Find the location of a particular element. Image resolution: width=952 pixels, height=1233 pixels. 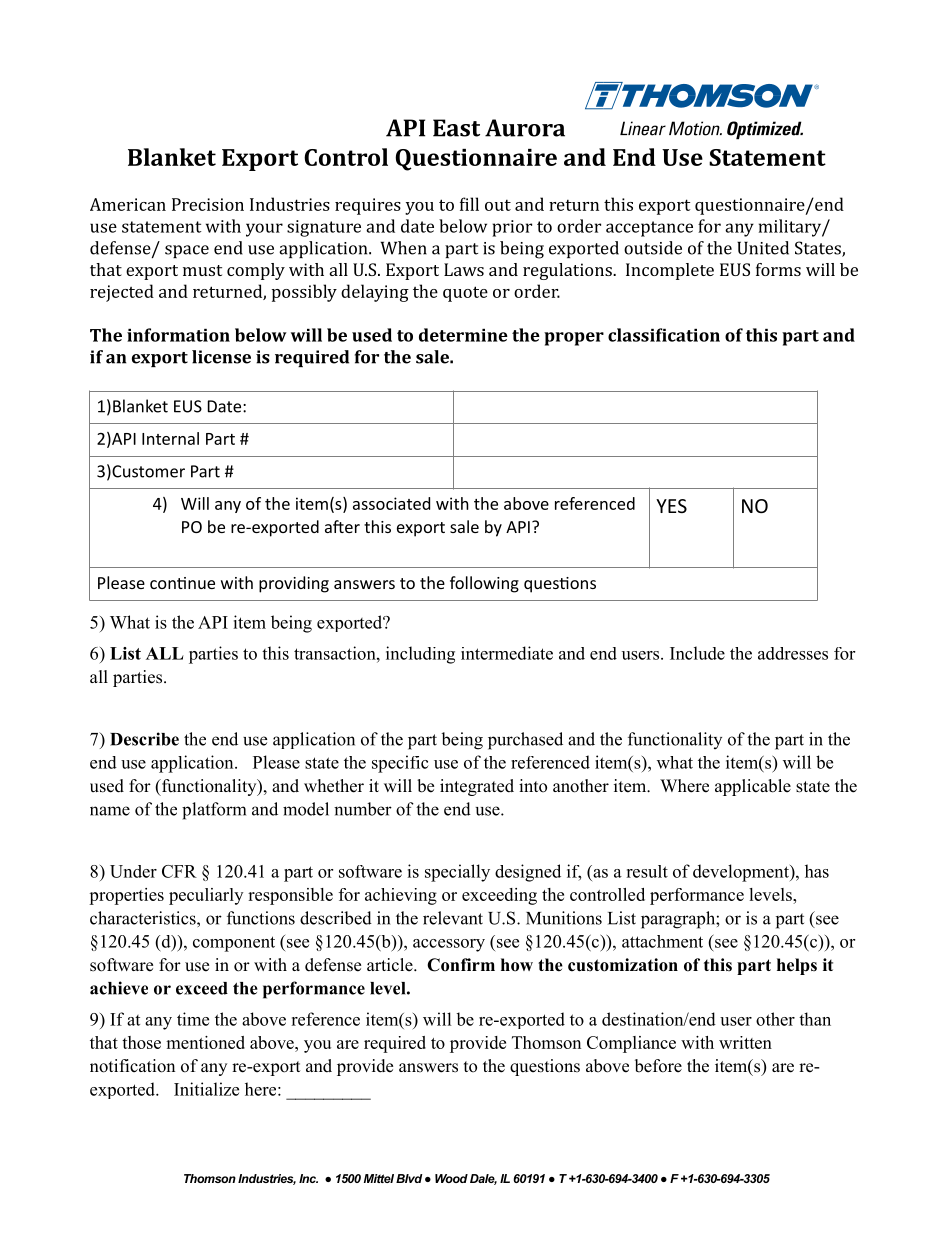

development is located at coordinates (742, 873).
